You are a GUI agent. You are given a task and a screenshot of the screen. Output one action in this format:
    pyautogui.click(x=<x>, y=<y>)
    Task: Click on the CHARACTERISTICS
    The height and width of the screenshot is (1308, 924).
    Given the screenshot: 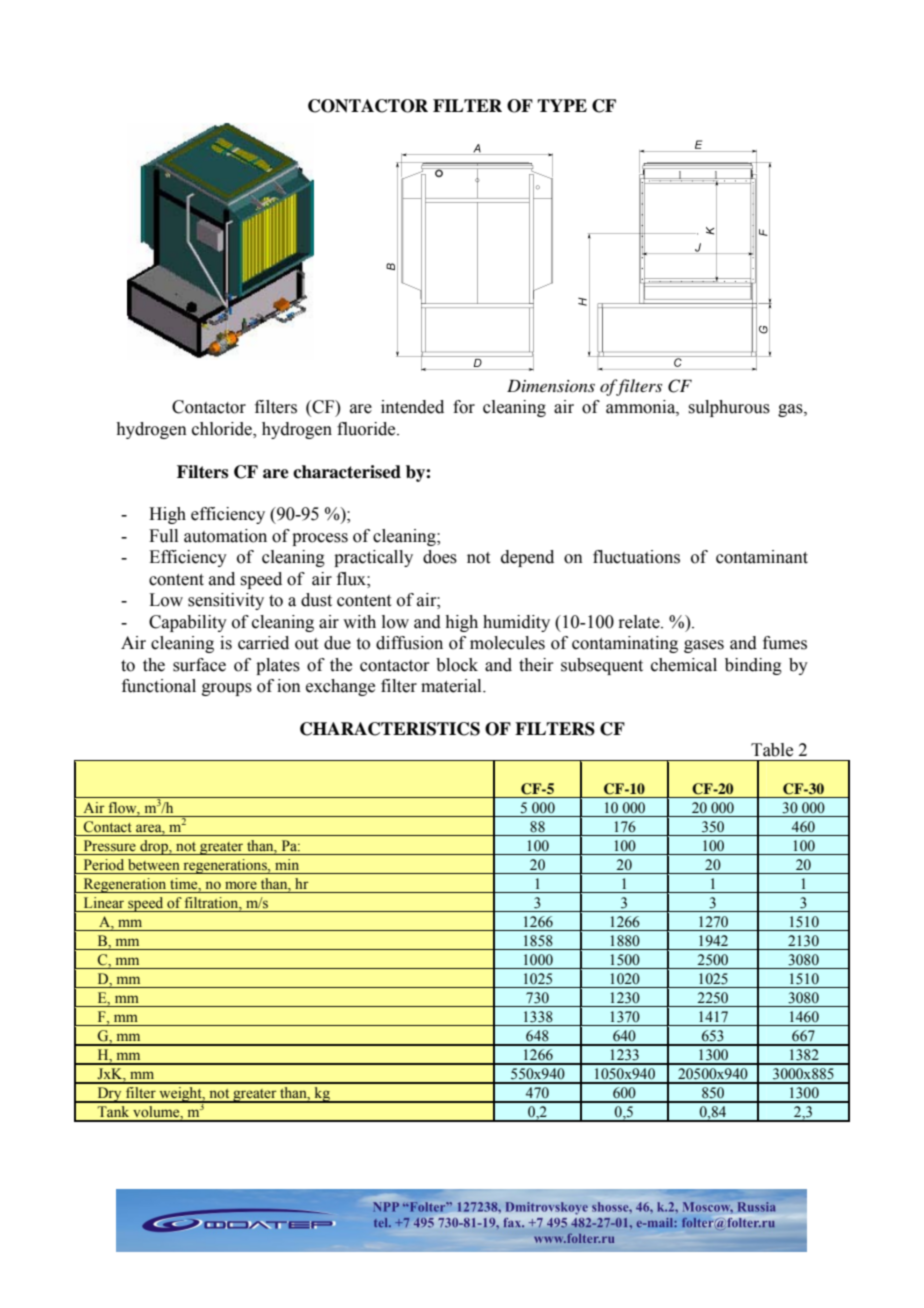 What is the action you would take?
    pyautogui.click(x=390, y=729)
